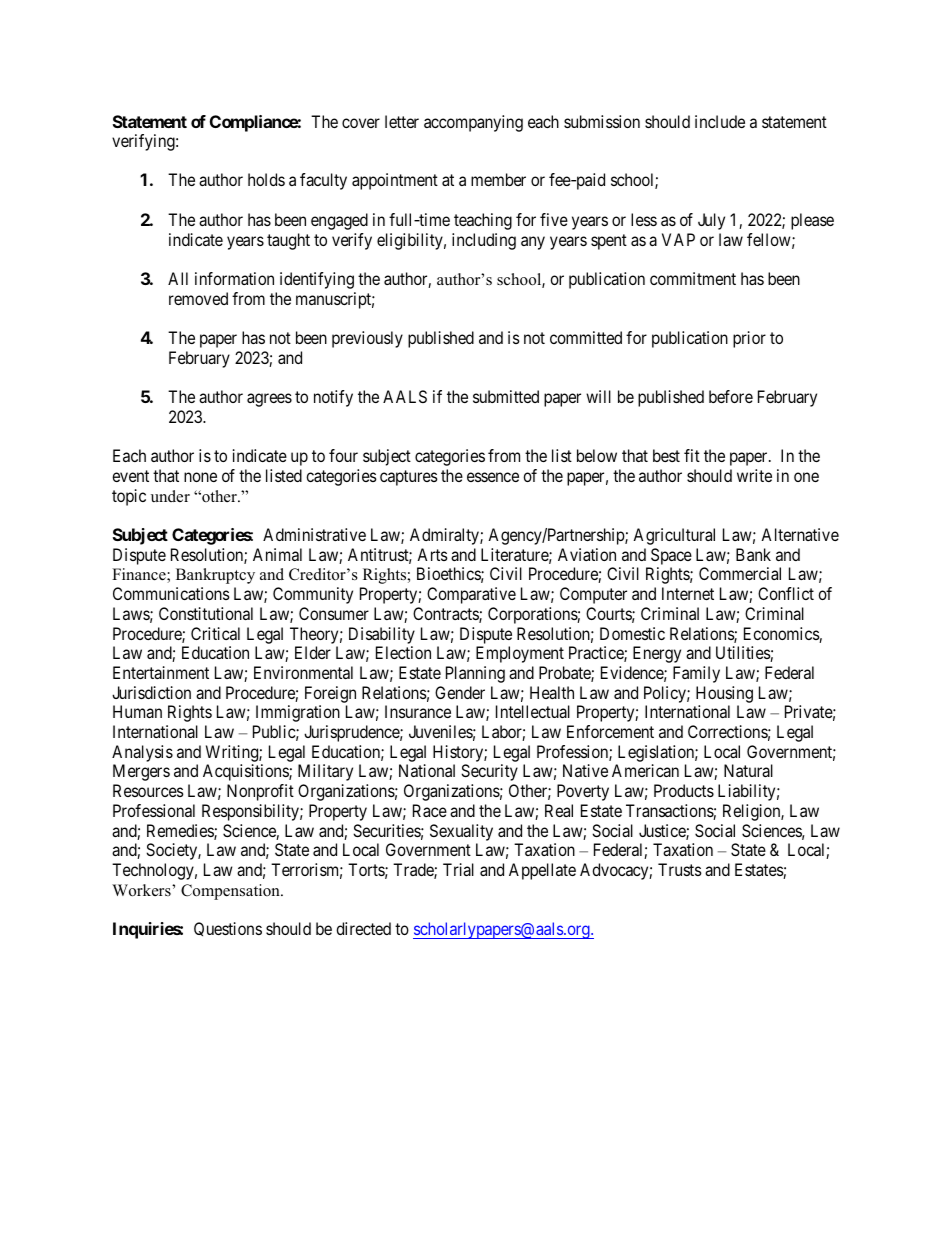  Describe the element at coordinates (460, 692) in the page. I see `Gender` at that location.
